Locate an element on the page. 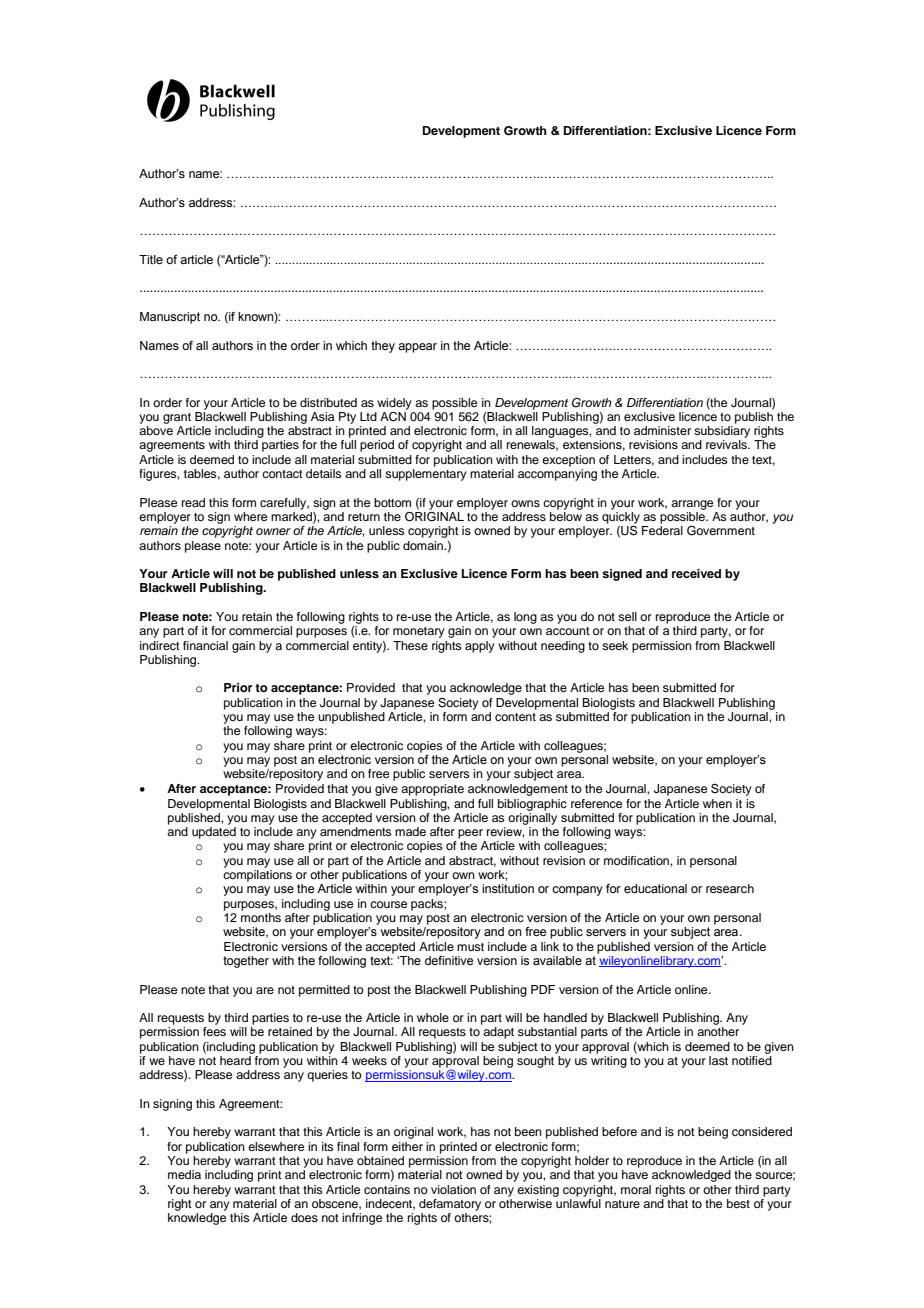  compilations is located at coordinates (257, 876).
